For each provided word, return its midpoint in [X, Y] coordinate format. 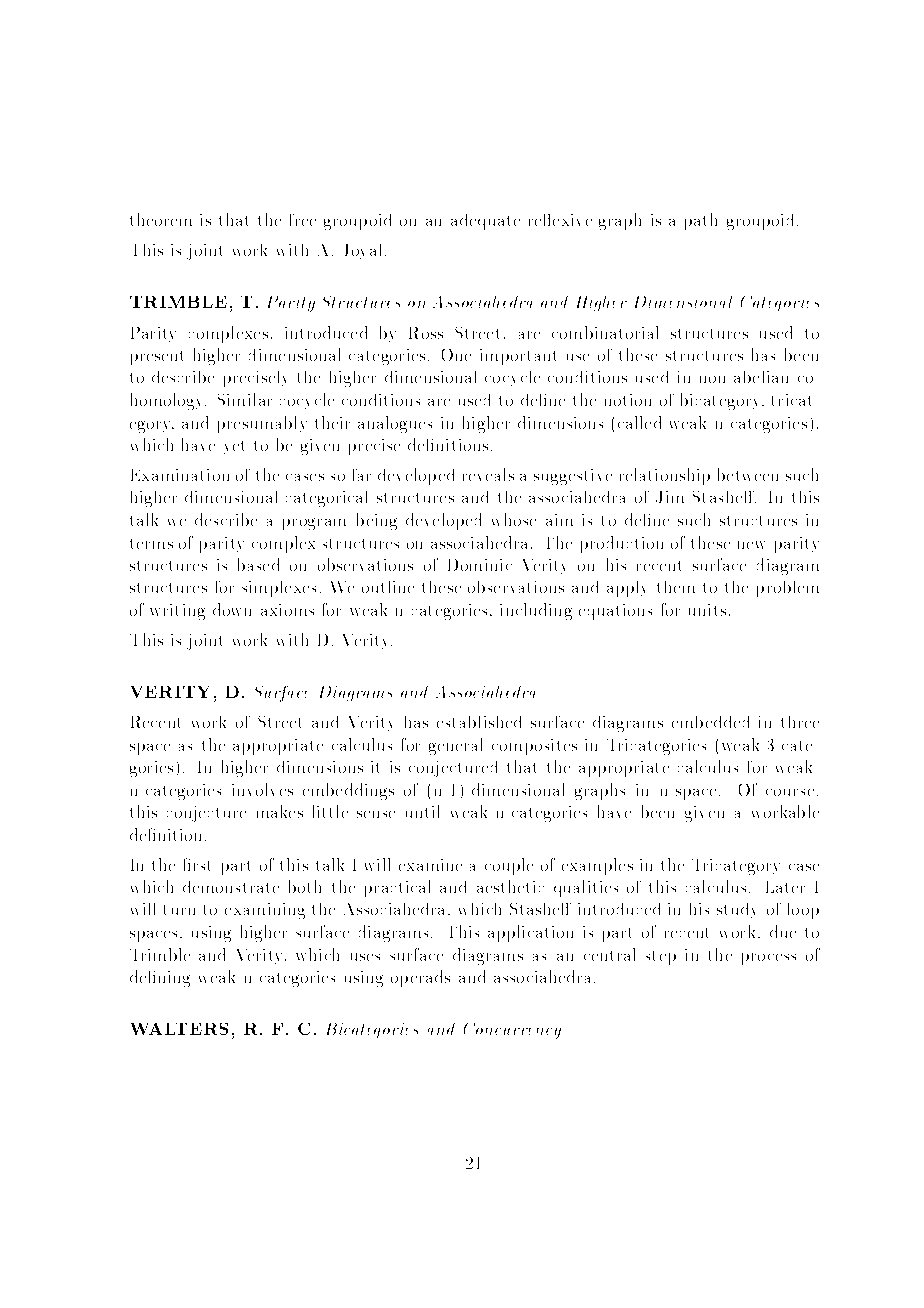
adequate [485, 222]
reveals [488, 474]
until [422, 811]
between [748, 474]
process [769, 959]
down [232, 609]
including [536, 611]
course [790, 792]
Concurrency [512, 1031]
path [701, 221]
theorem [161, 219]
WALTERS [179, 1029]
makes [280, 811]
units [707, 610]
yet [234, 447]
